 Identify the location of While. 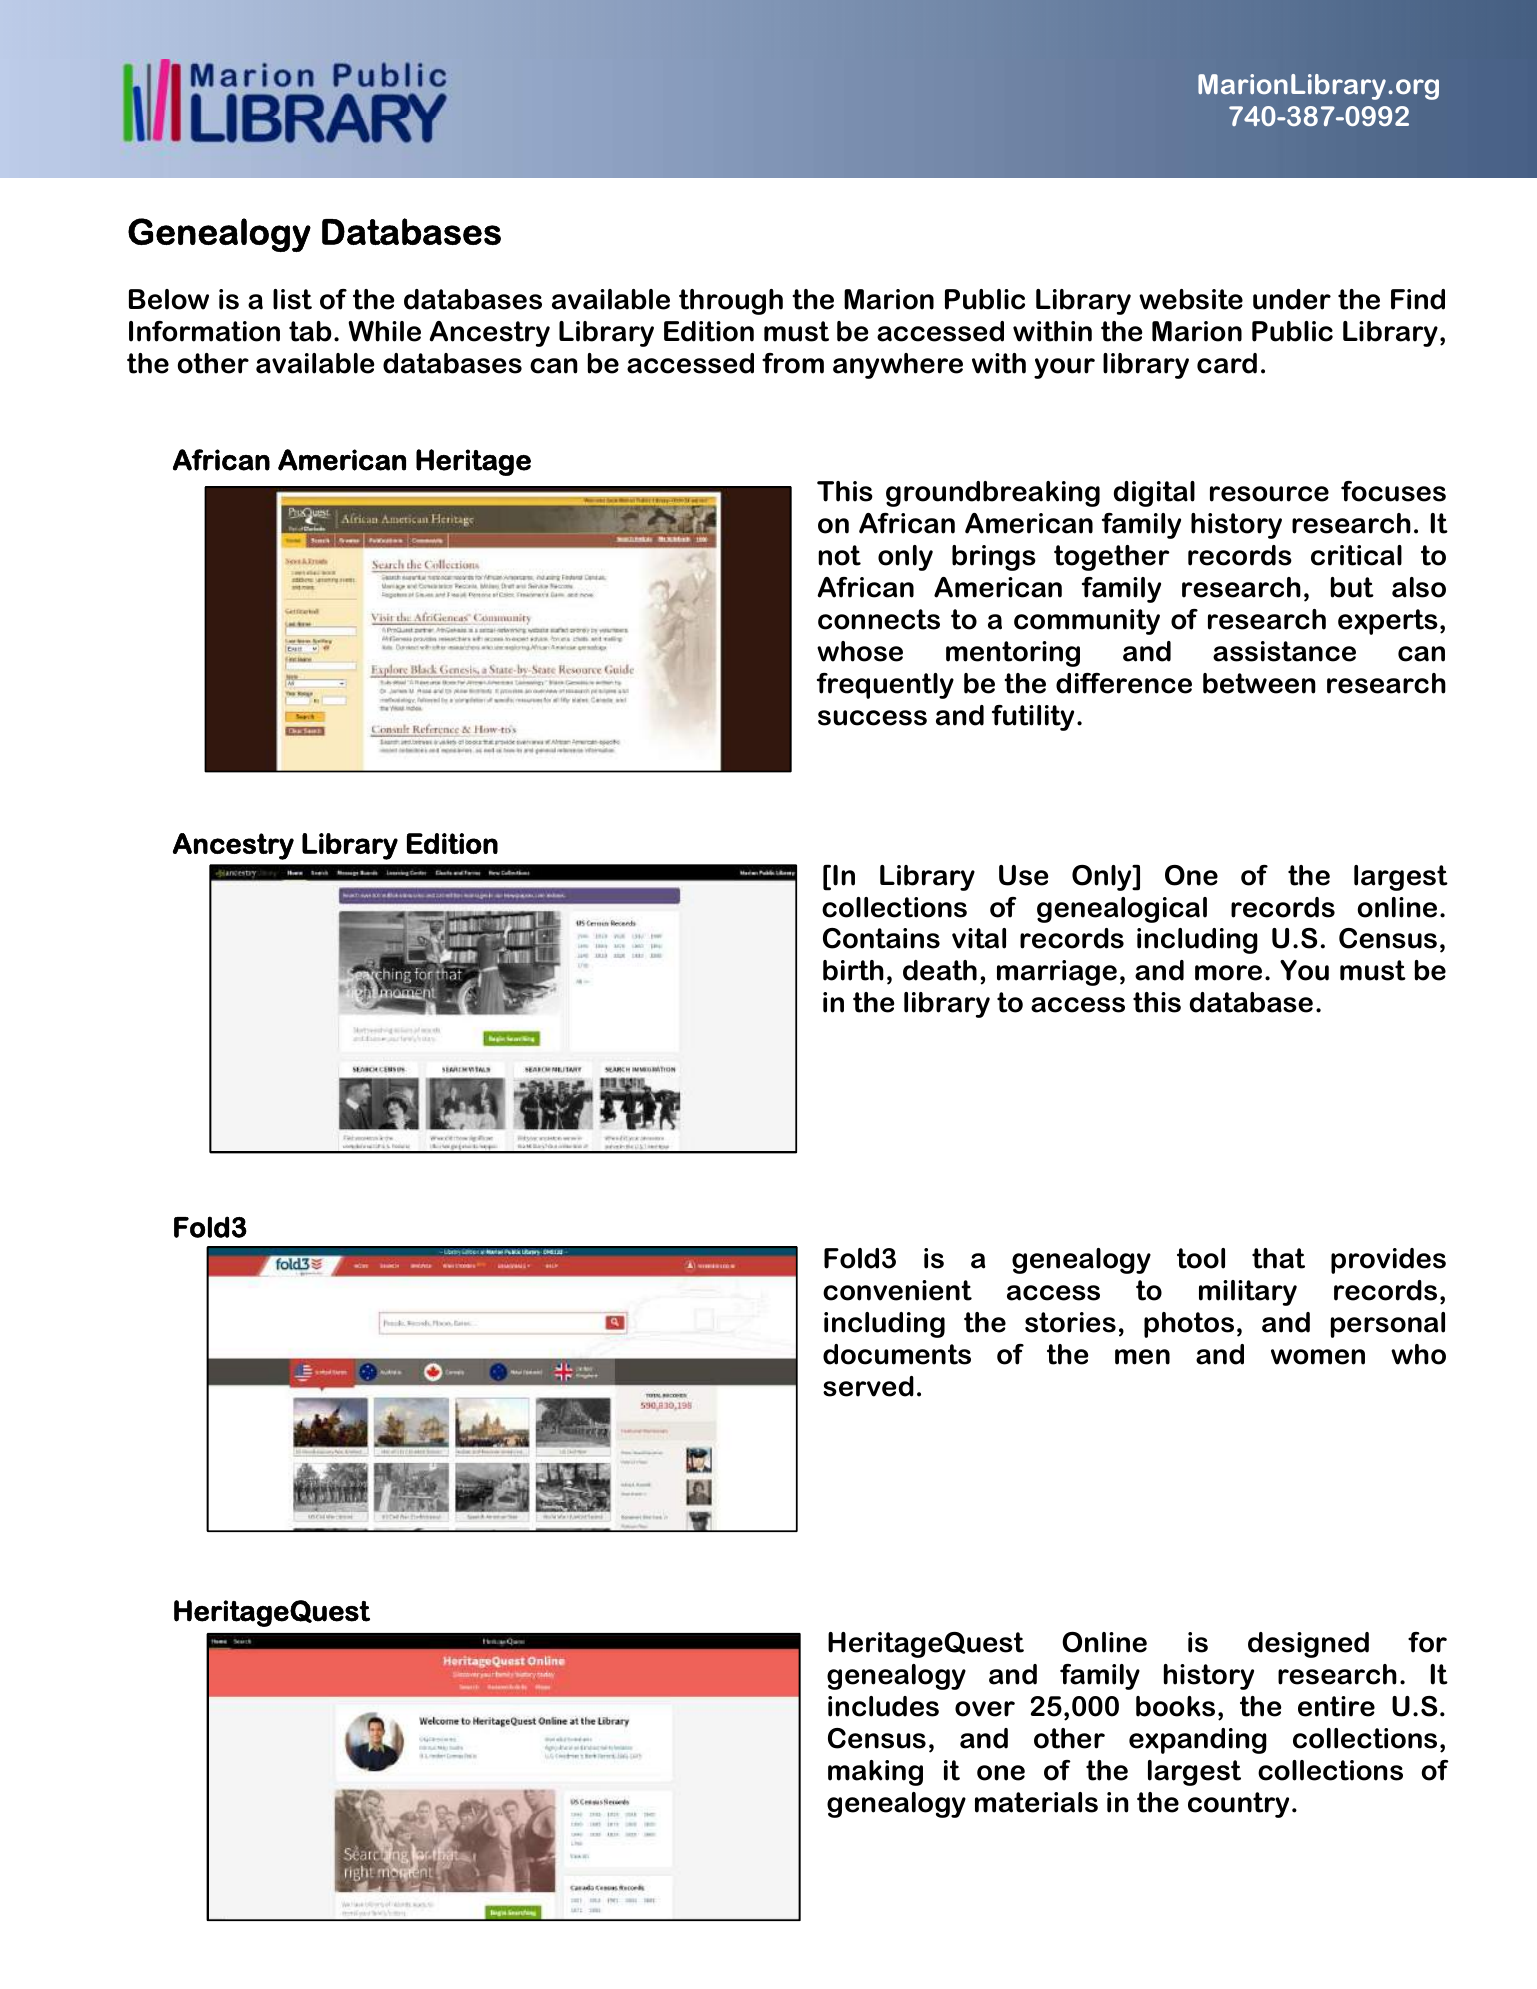
(384, 331).
